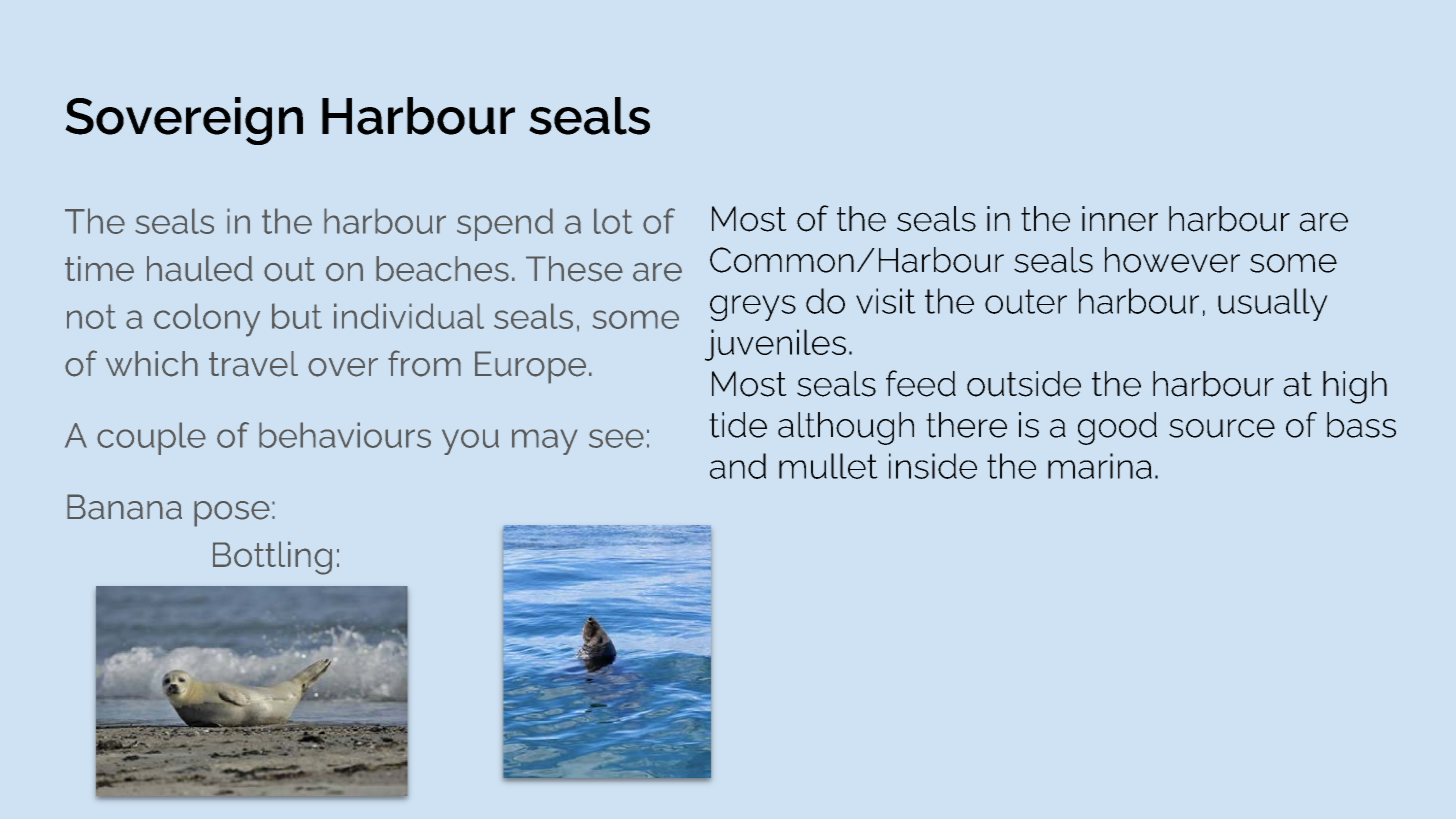 This screenshot has height=819, width=1456. What do you see at coordinates (253, 364) in the screenshot?
I see `travel` at bounding box center [253, 364].
